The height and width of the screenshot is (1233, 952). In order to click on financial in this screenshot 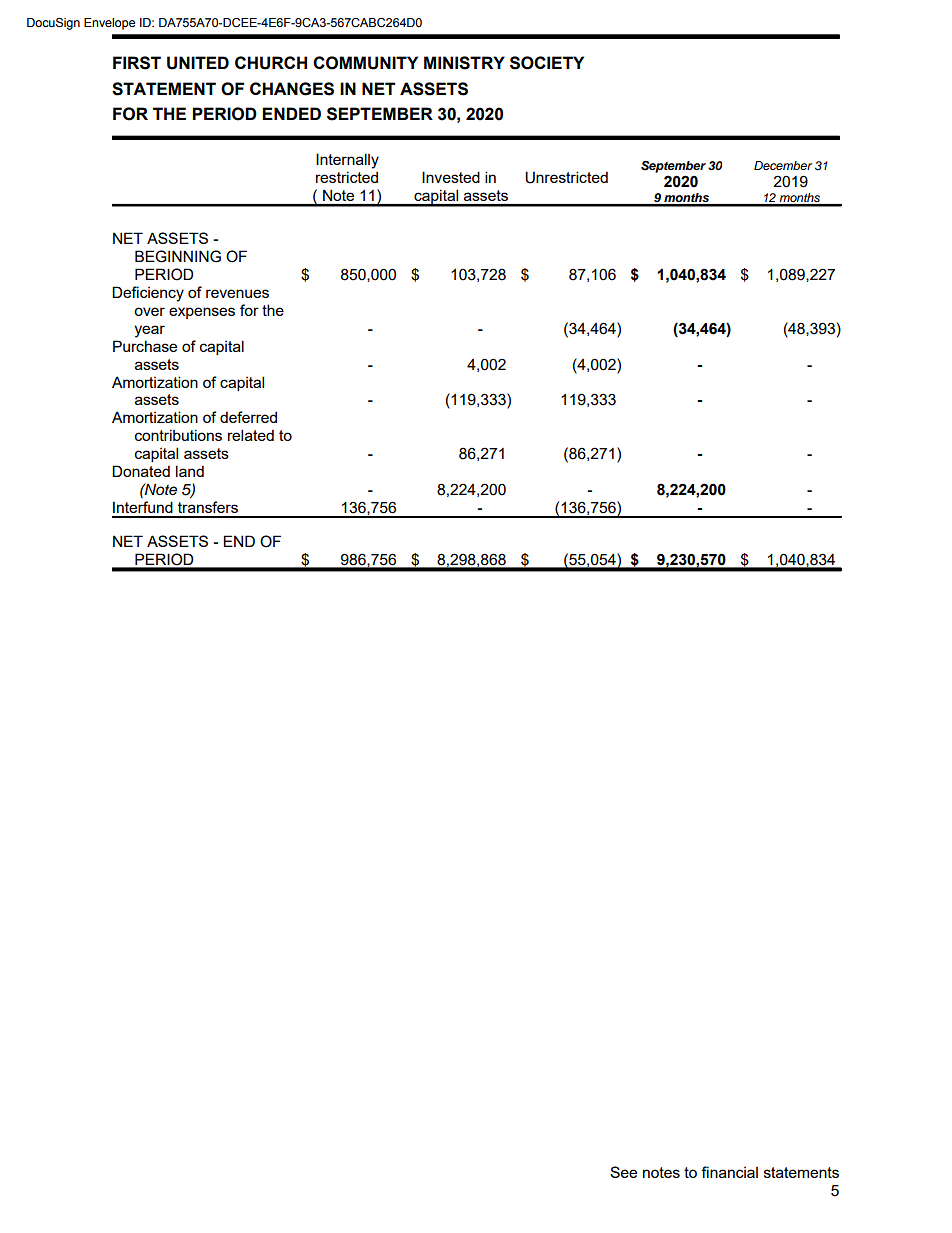, I will do `click(729, 1172)`.
